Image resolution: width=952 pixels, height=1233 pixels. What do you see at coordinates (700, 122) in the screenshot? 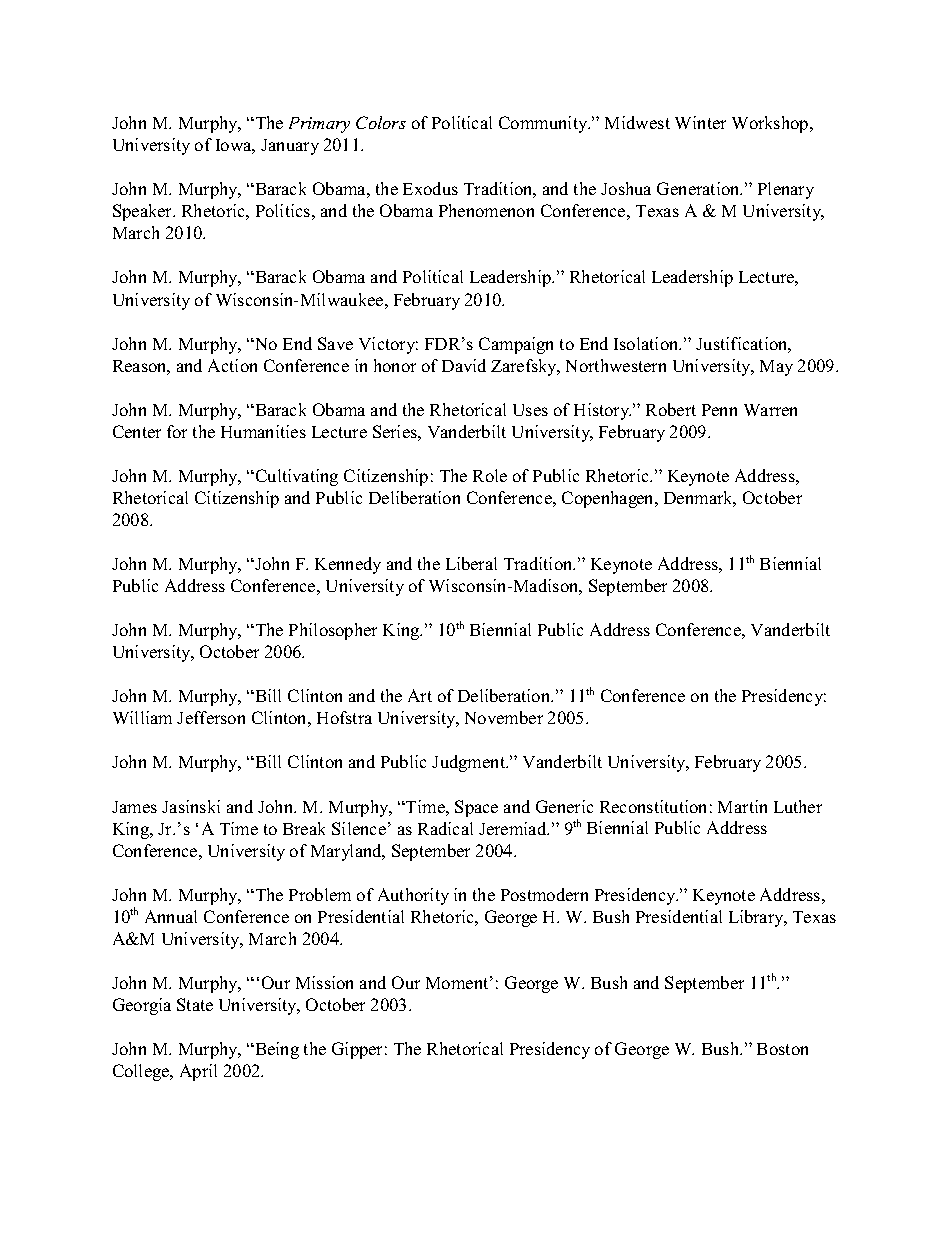
I see `Winter` at bounding box center [700, 122].
